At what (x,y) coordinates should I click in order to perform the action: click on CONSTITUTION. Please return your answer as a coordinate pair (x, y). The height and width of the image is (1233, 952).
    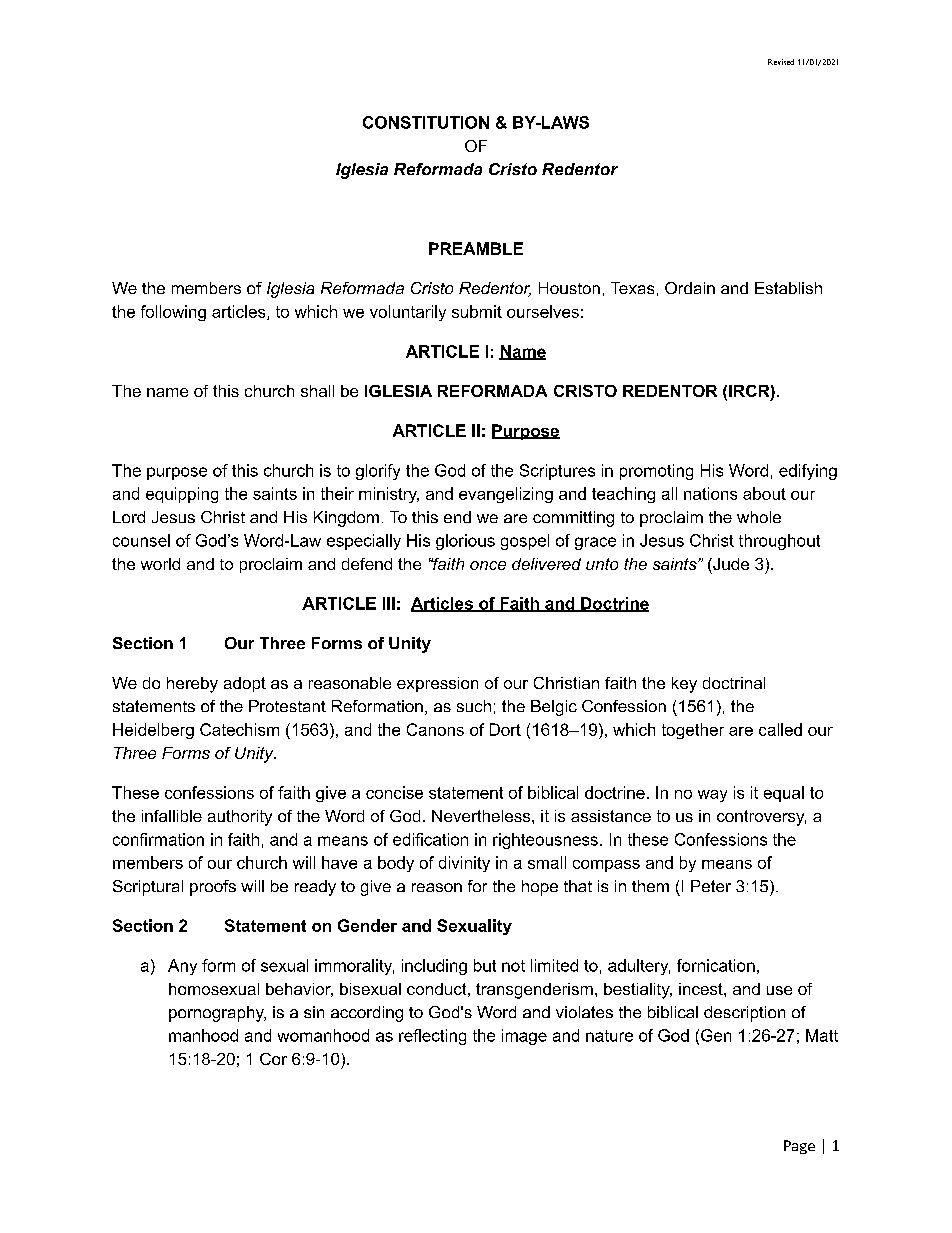
    Looking at the image, I should click on (426, 122).
